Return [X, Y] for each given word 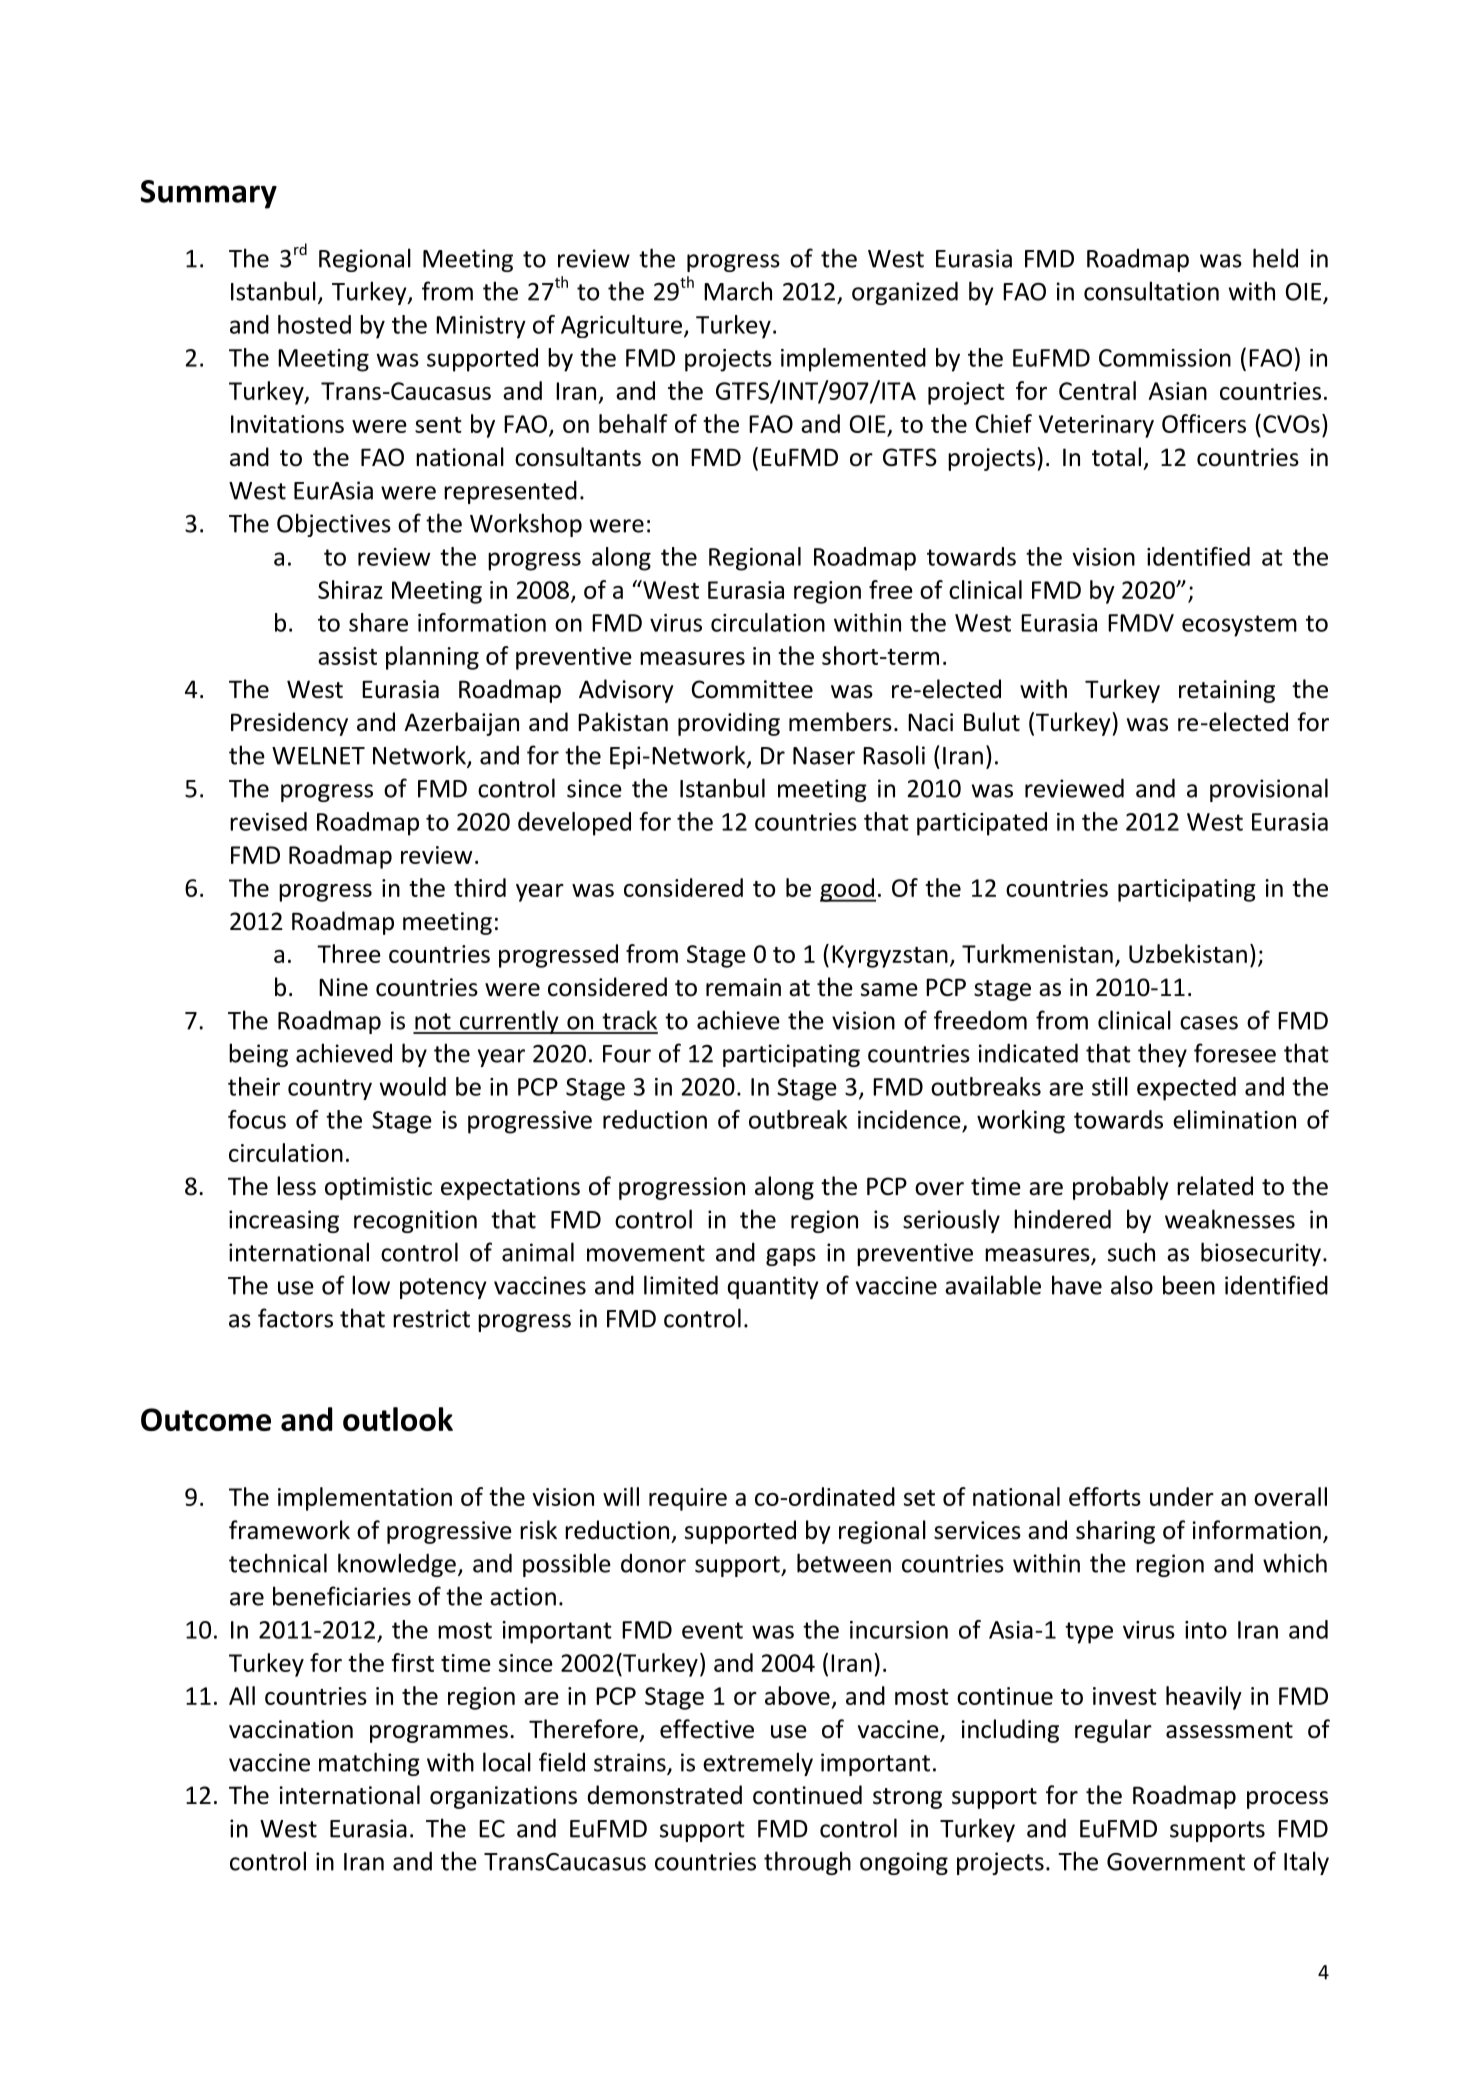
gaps [791, 1257]
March [738, 291]
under [1182, 1496]
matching [369, 1764]
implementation [365, 1499]
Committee [752, 689]
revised [268, 821]
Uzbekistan [1188, 953]
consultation [1151, 291]
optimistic [378, 1188]
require [688, 1499]
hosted [314, 324]
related [1215, 1186]
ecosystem [1239, 626]
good [848, 890]
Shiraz [350, 589]
